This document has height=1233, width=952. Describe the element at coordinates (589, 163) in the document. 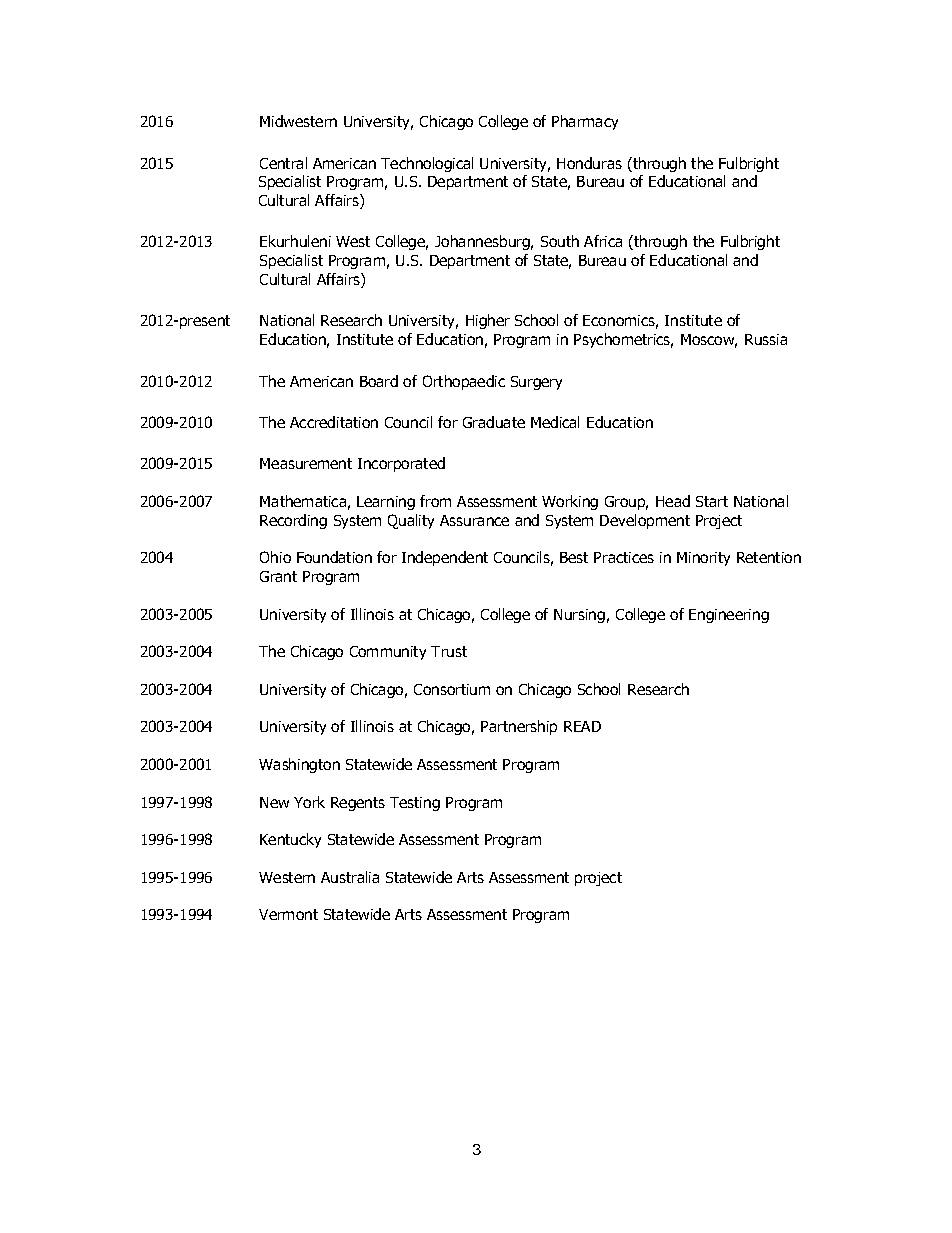

I see `Honduras` at that location.
